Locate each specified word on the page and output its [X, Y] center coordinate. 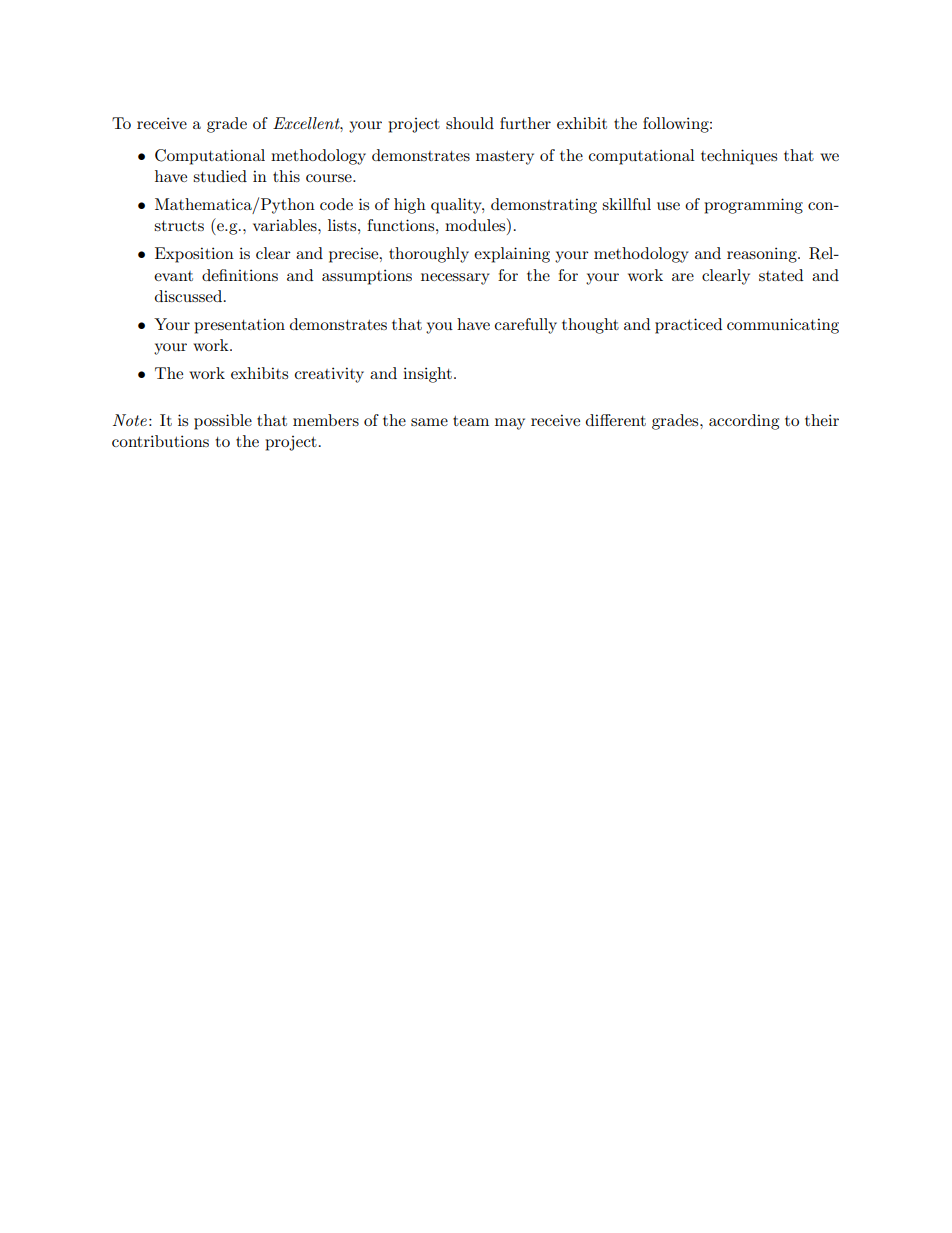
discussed [190, 296]
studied [220, 176]
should [470, 123]
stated [781, 275]
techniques [739, 157]
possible [223, 422]
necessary [455, 279]
